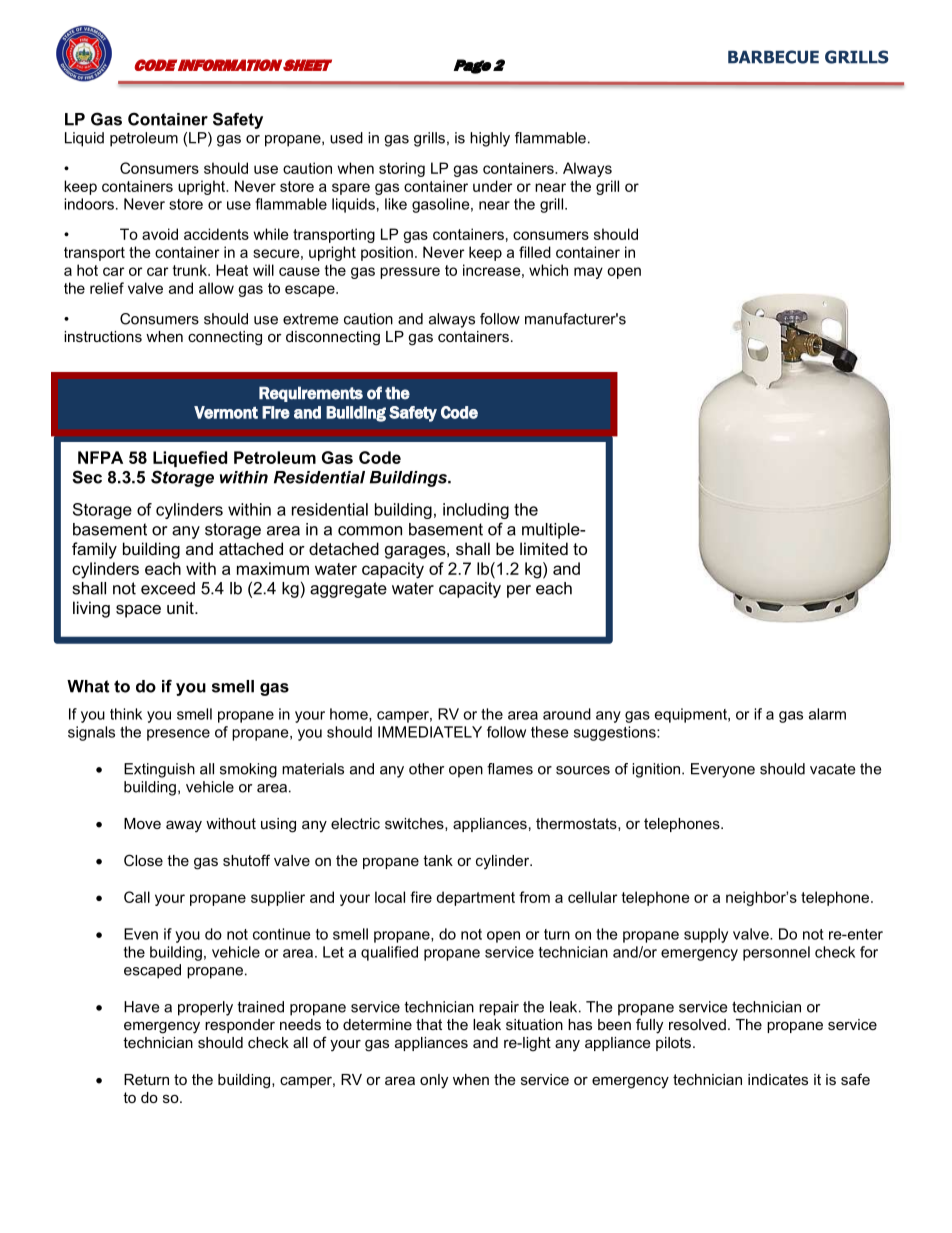 Image resolution: width=952 pixels, height=1233 pixels. Describe the element at coordinates (544, 548) in the screenshot. I see `limited` at that location.
